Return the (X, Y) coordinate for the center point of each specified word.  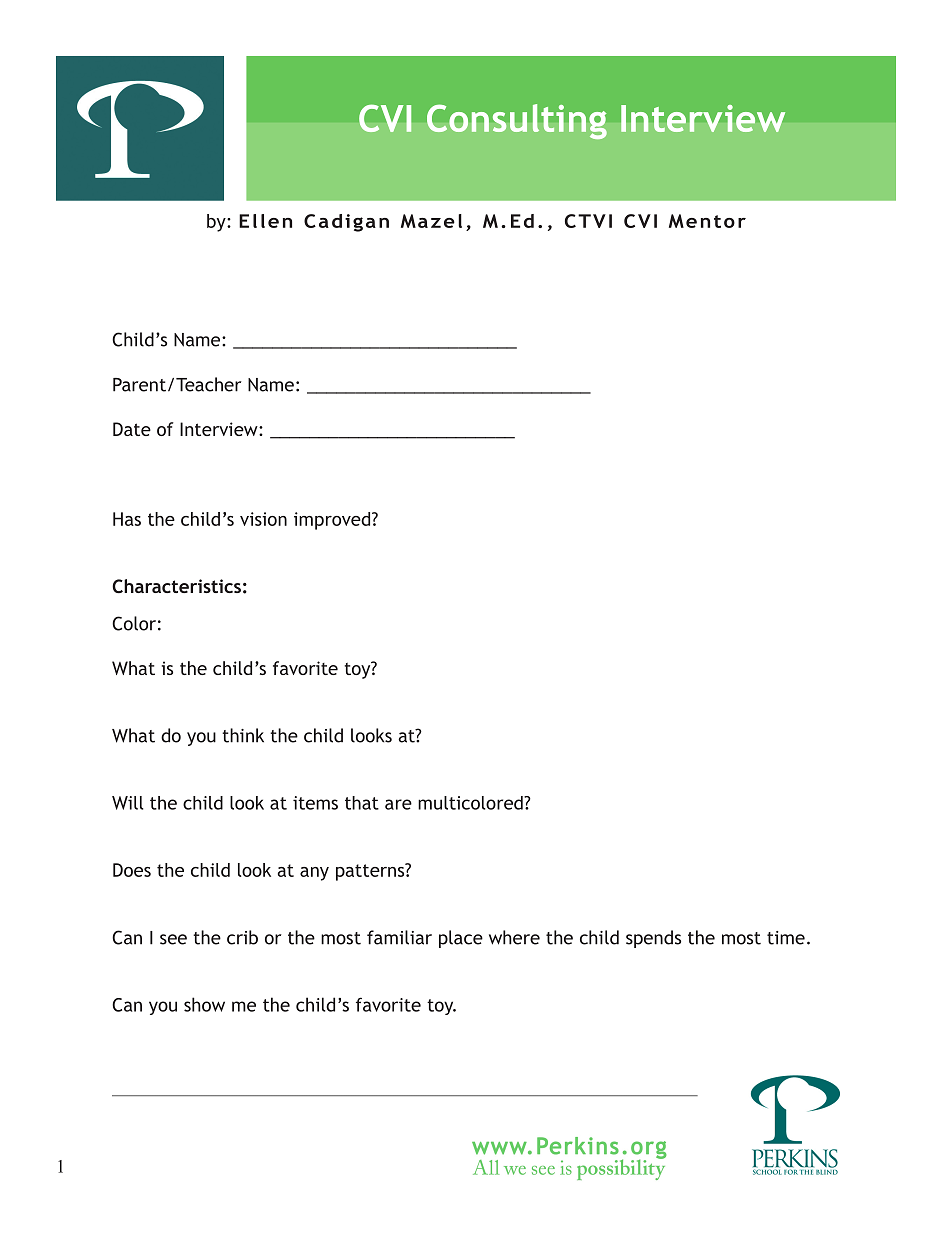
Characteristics (176, 586)
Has (127, 519)
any (314, 874)
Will (127, 803)
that (362, 803)
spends (653, 939)
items (315, 803)
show (204, 1004)
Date (132, 429)
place (461, 939)
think (243, 735)
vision (263, 519)
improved (333, 521)
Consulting (517, 122)
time (786, 938)
